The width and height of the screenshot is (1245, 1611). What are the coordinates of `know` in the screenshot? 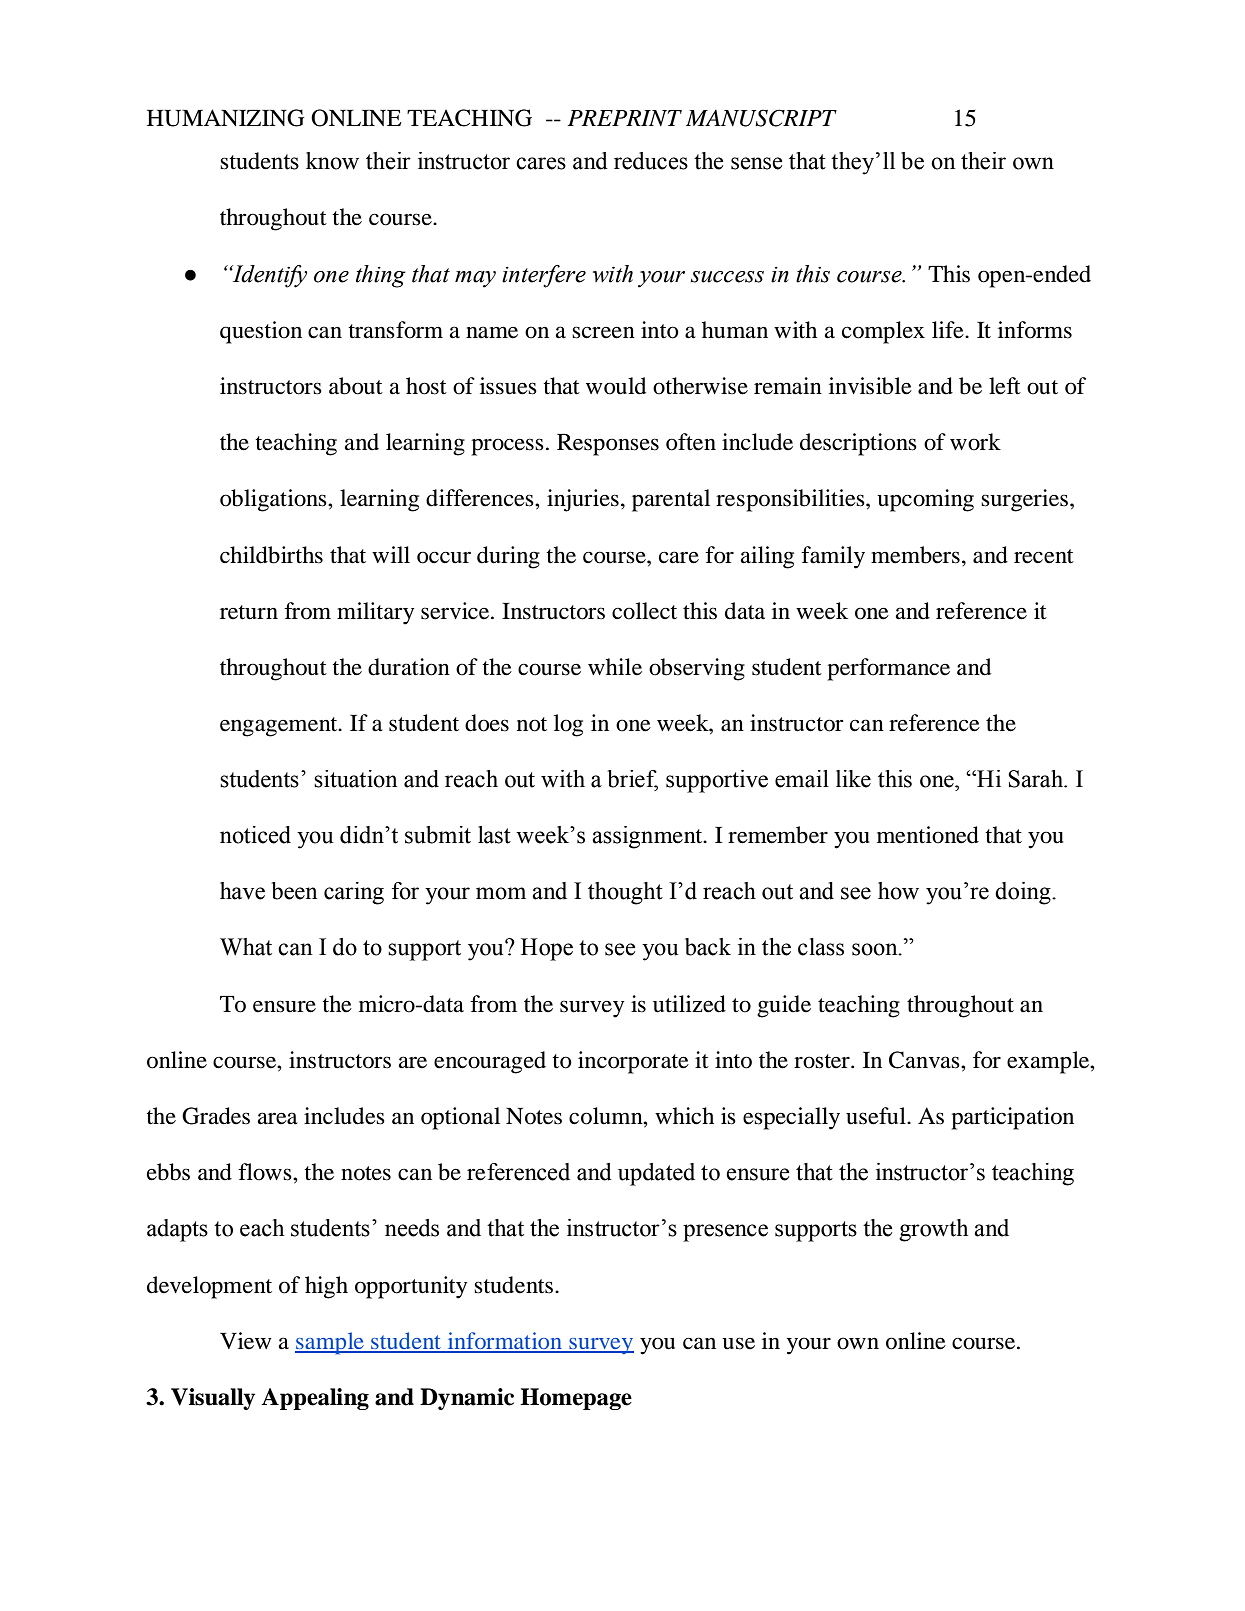 It's located at (332, 161).
